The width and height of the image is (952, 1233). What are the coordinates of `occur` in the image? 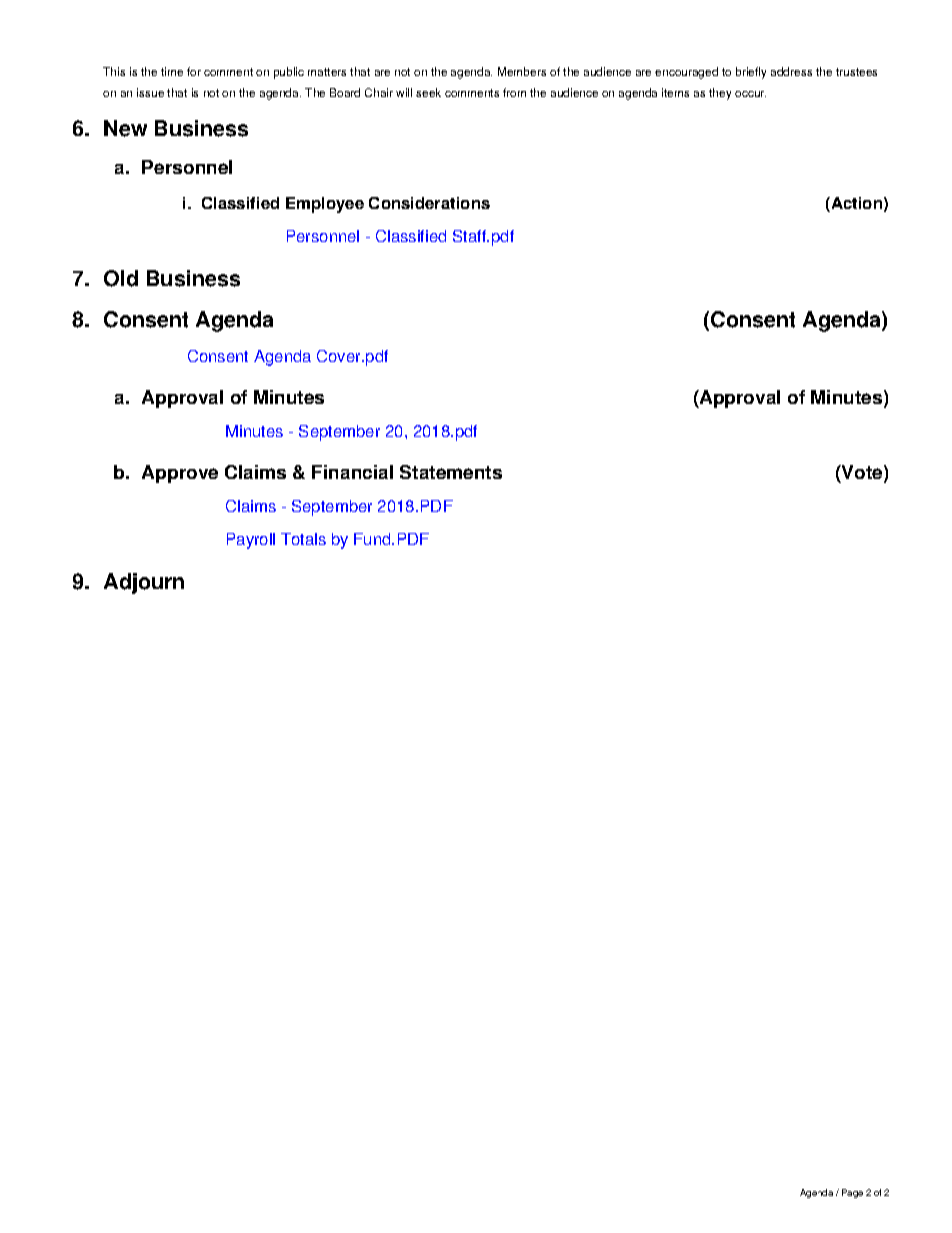 It's located at (750, 94).
